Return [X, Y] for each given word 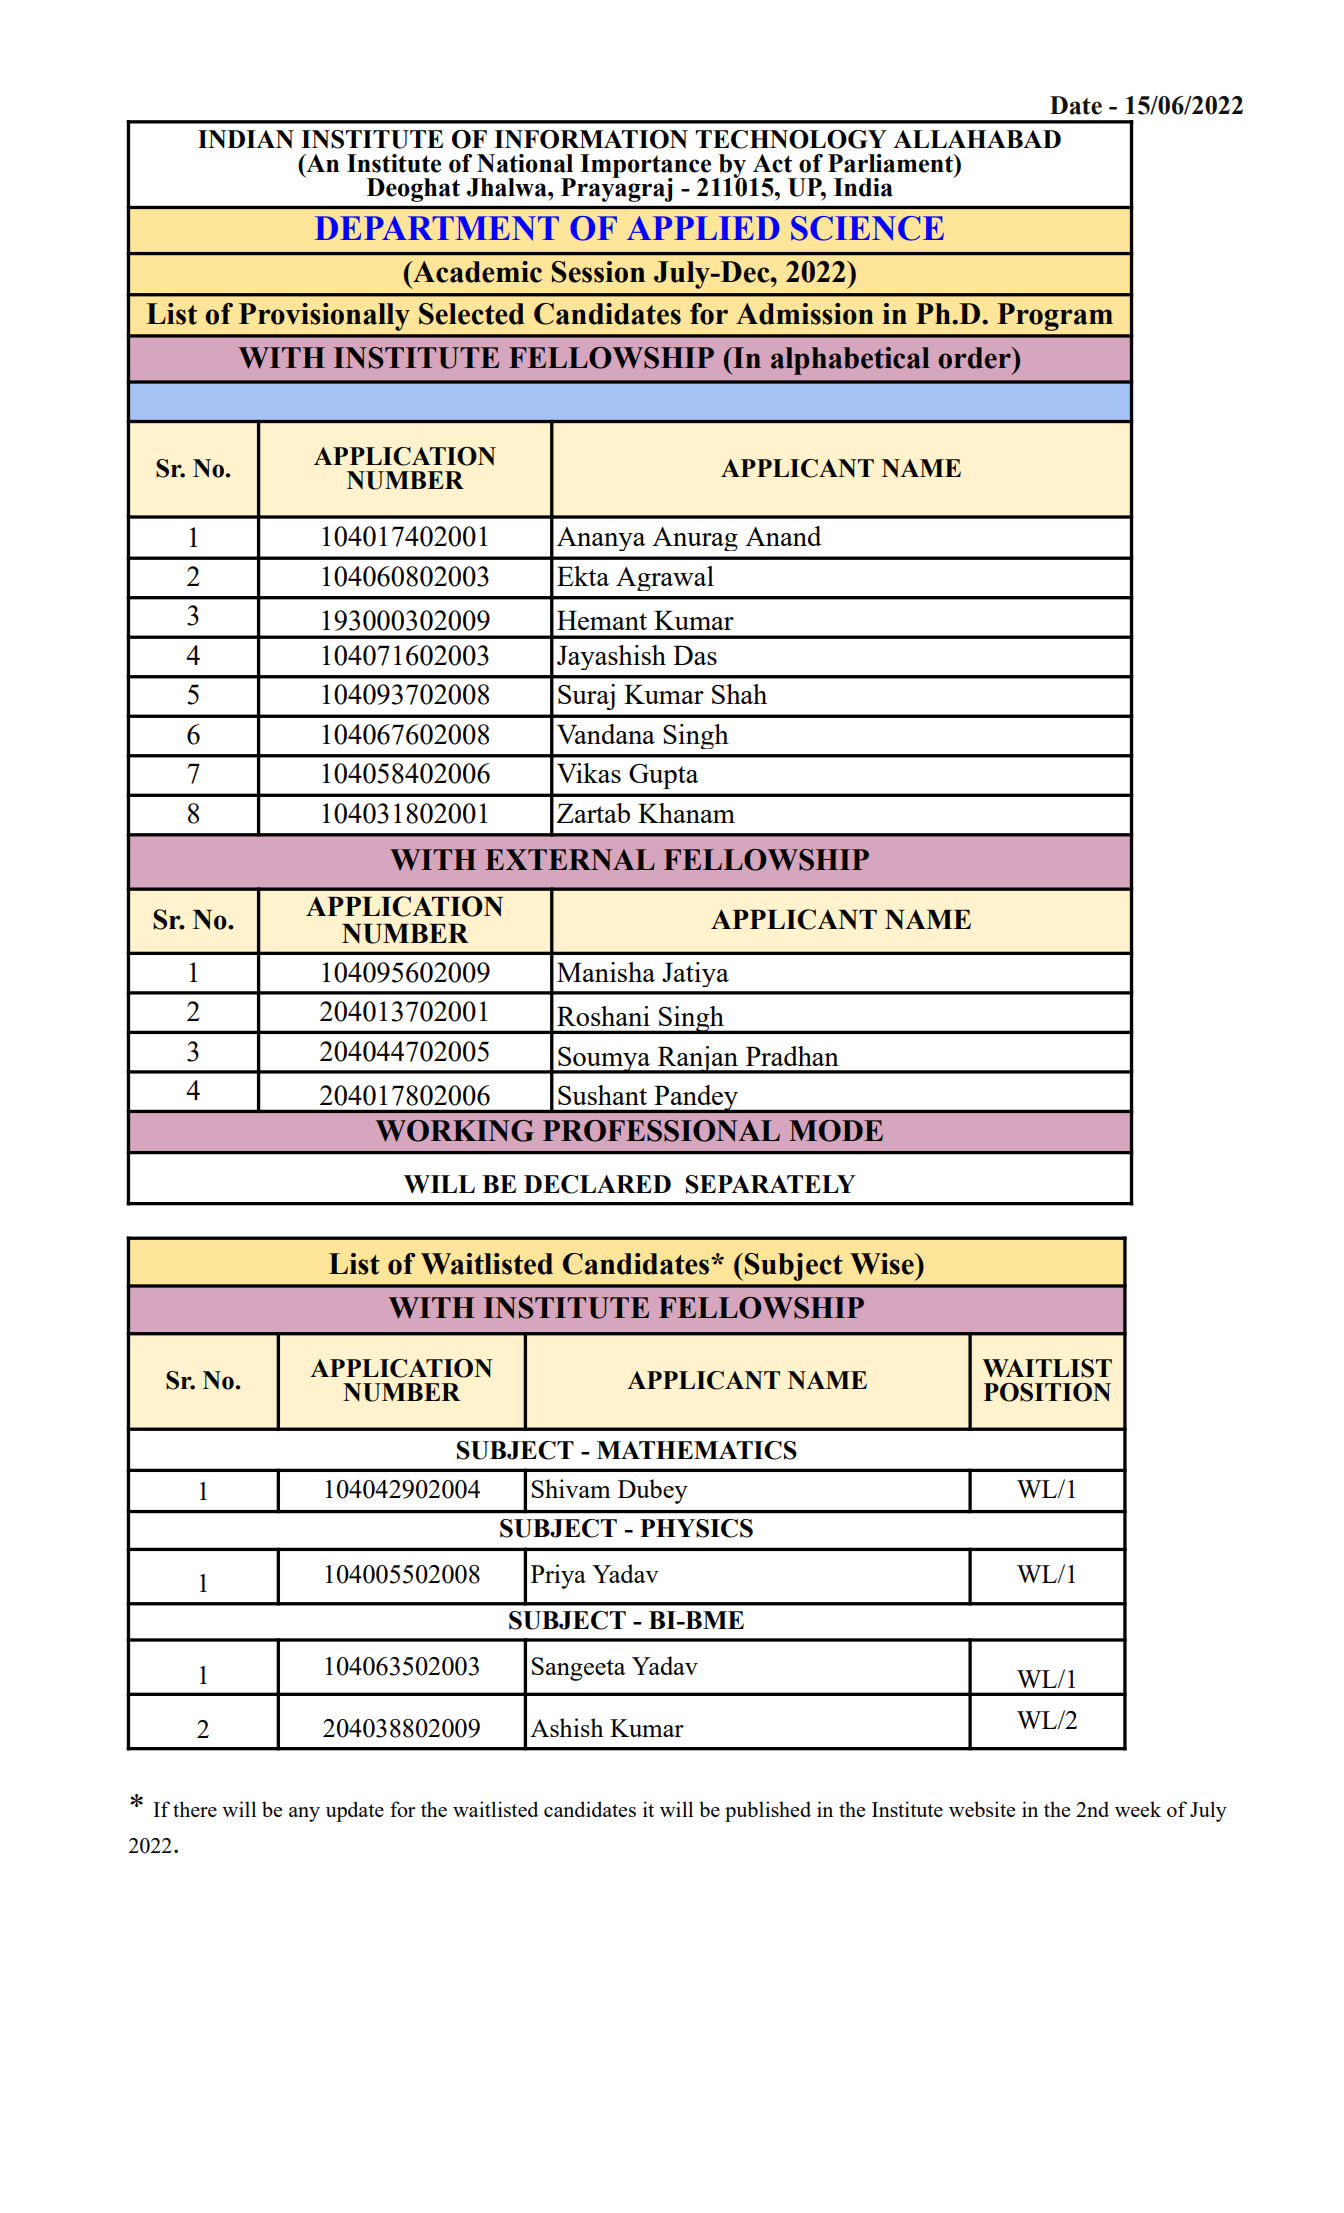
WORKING [455, 1131]
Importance [647, 167]
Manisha [606, 972]
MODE [836, 1131]
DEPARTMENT [437, 228]
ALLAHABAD [977, 139]
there [195, 1809]
